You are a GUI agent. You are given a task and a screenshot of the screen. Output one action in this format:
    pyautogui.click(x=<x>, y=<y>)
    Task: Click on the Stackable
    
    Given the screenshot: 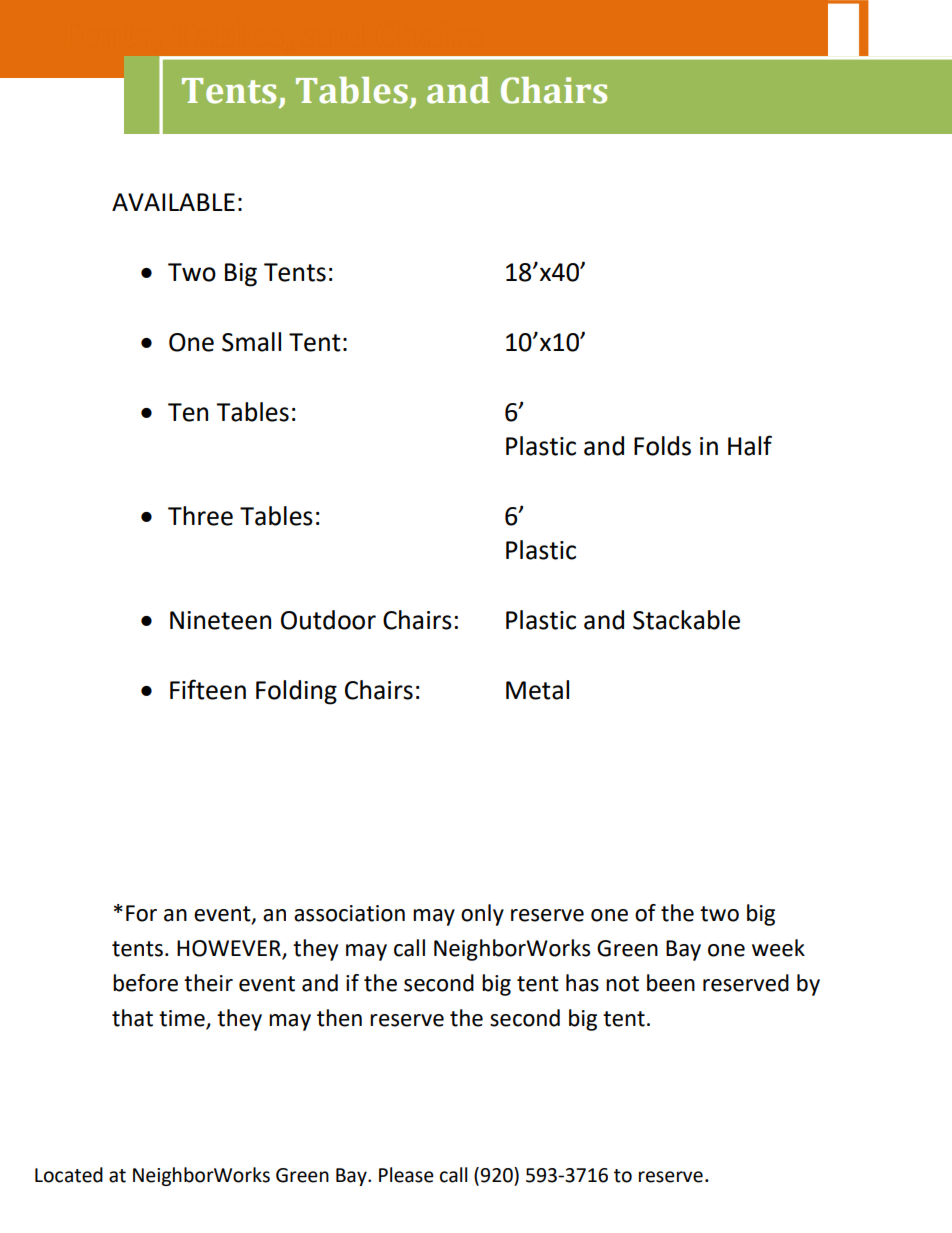 What is the action you would take?
    pyautogui.click(x=686, y=620)
